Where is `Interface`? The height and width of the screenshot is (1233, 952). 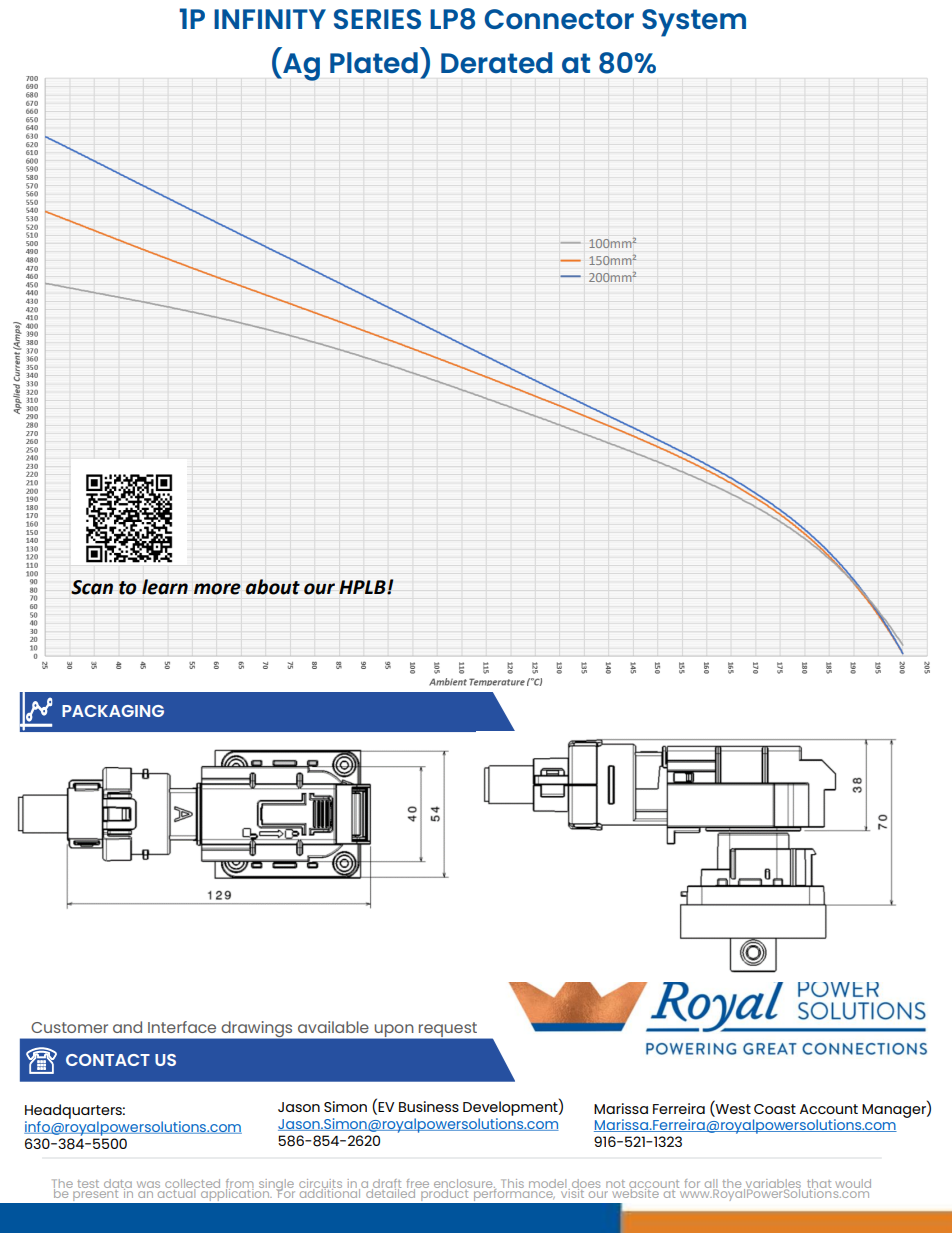 Interface is located at coordinates (182, 1027).
